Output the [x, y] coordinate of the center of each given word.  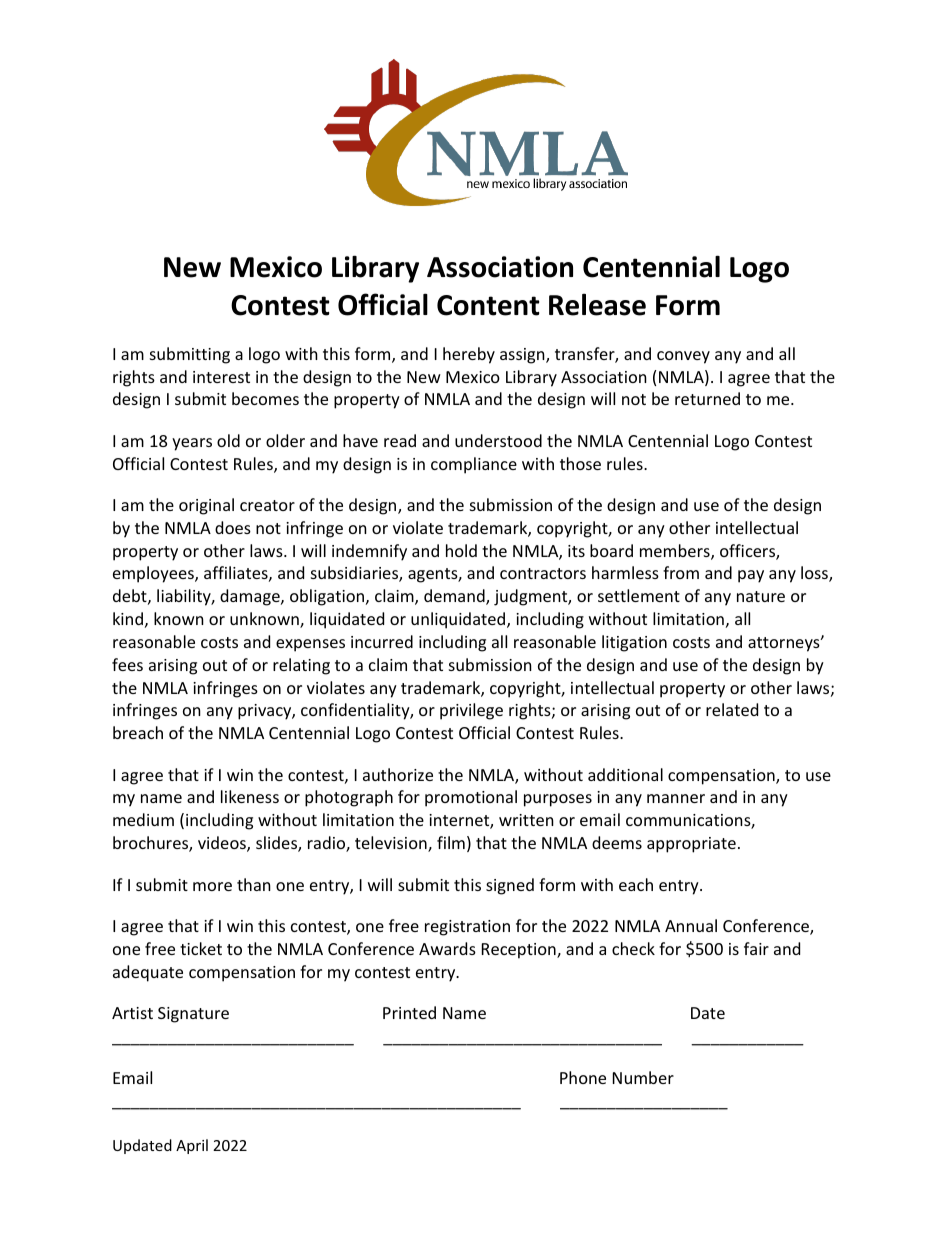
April [192, 1146]
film [451, 842]
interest [221, 377]
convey [683, 357]
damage [251, 597]
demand [455, 597]
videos [223, 844]
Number [643, 1077]
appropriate [691, 845]
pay [751, 576]
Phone [583, 1077]
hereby [469, 355]
